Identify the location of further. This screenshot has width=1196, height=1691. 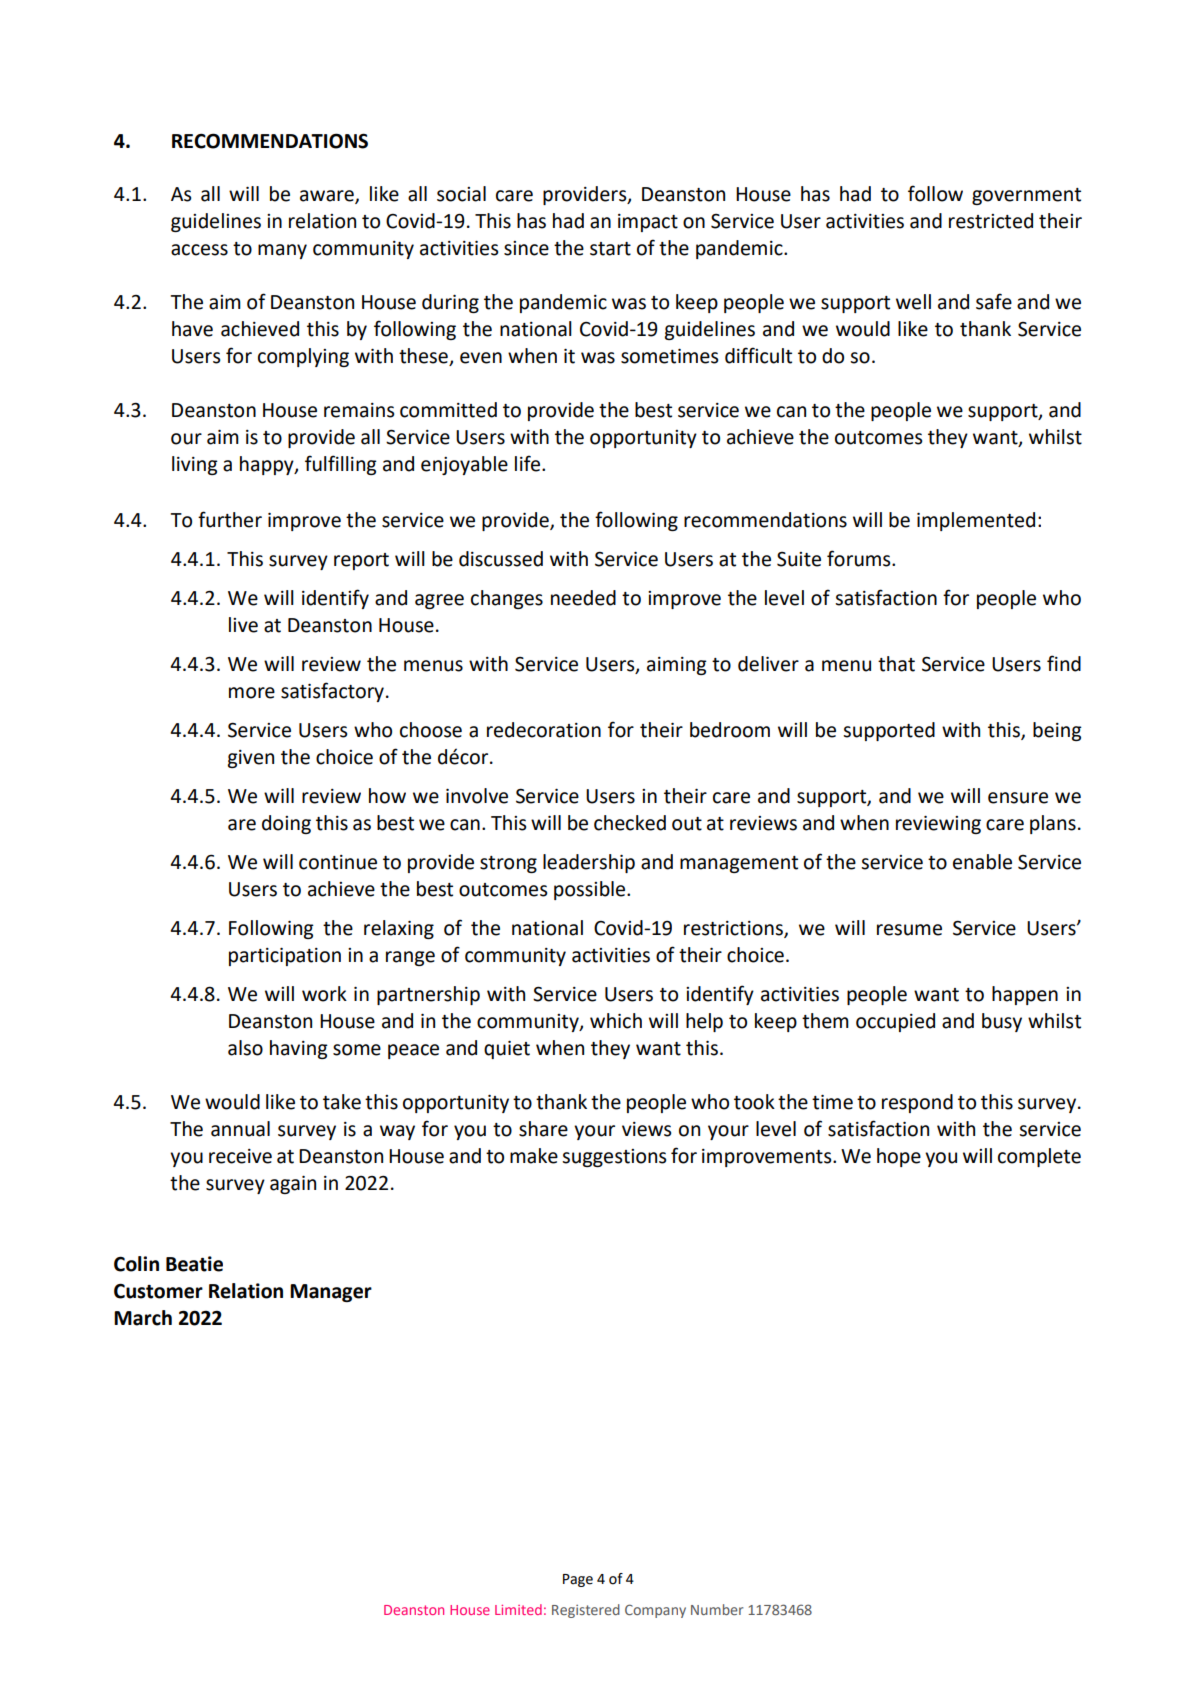
(230, 519).
